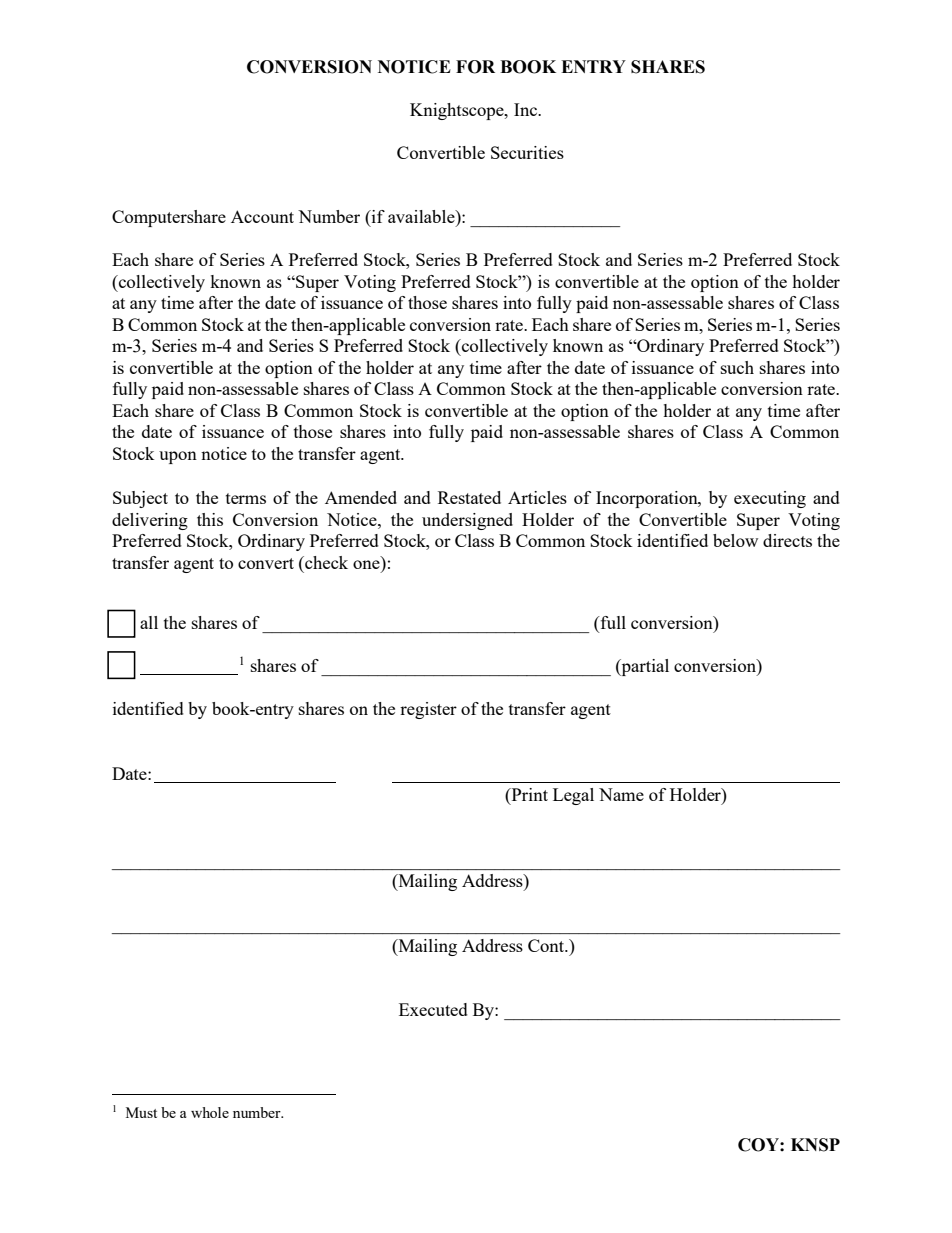 The width and height of the image is (952, 1233). Describe the element at coordinates (527, 152) in the image. I see `Securities` at that location.
